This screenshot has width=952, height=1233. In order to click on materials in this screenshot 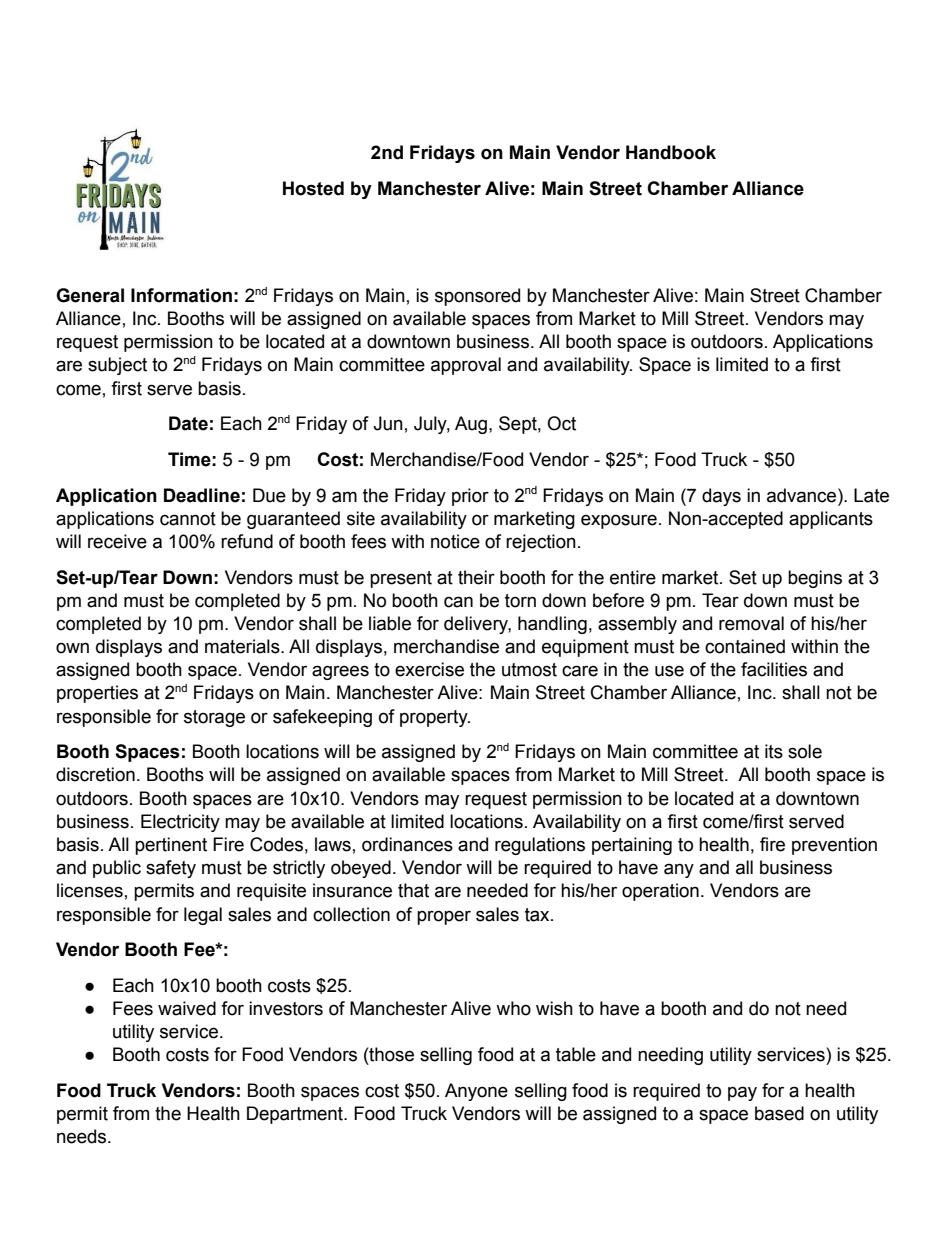, I will do `click(243, 646)`.
